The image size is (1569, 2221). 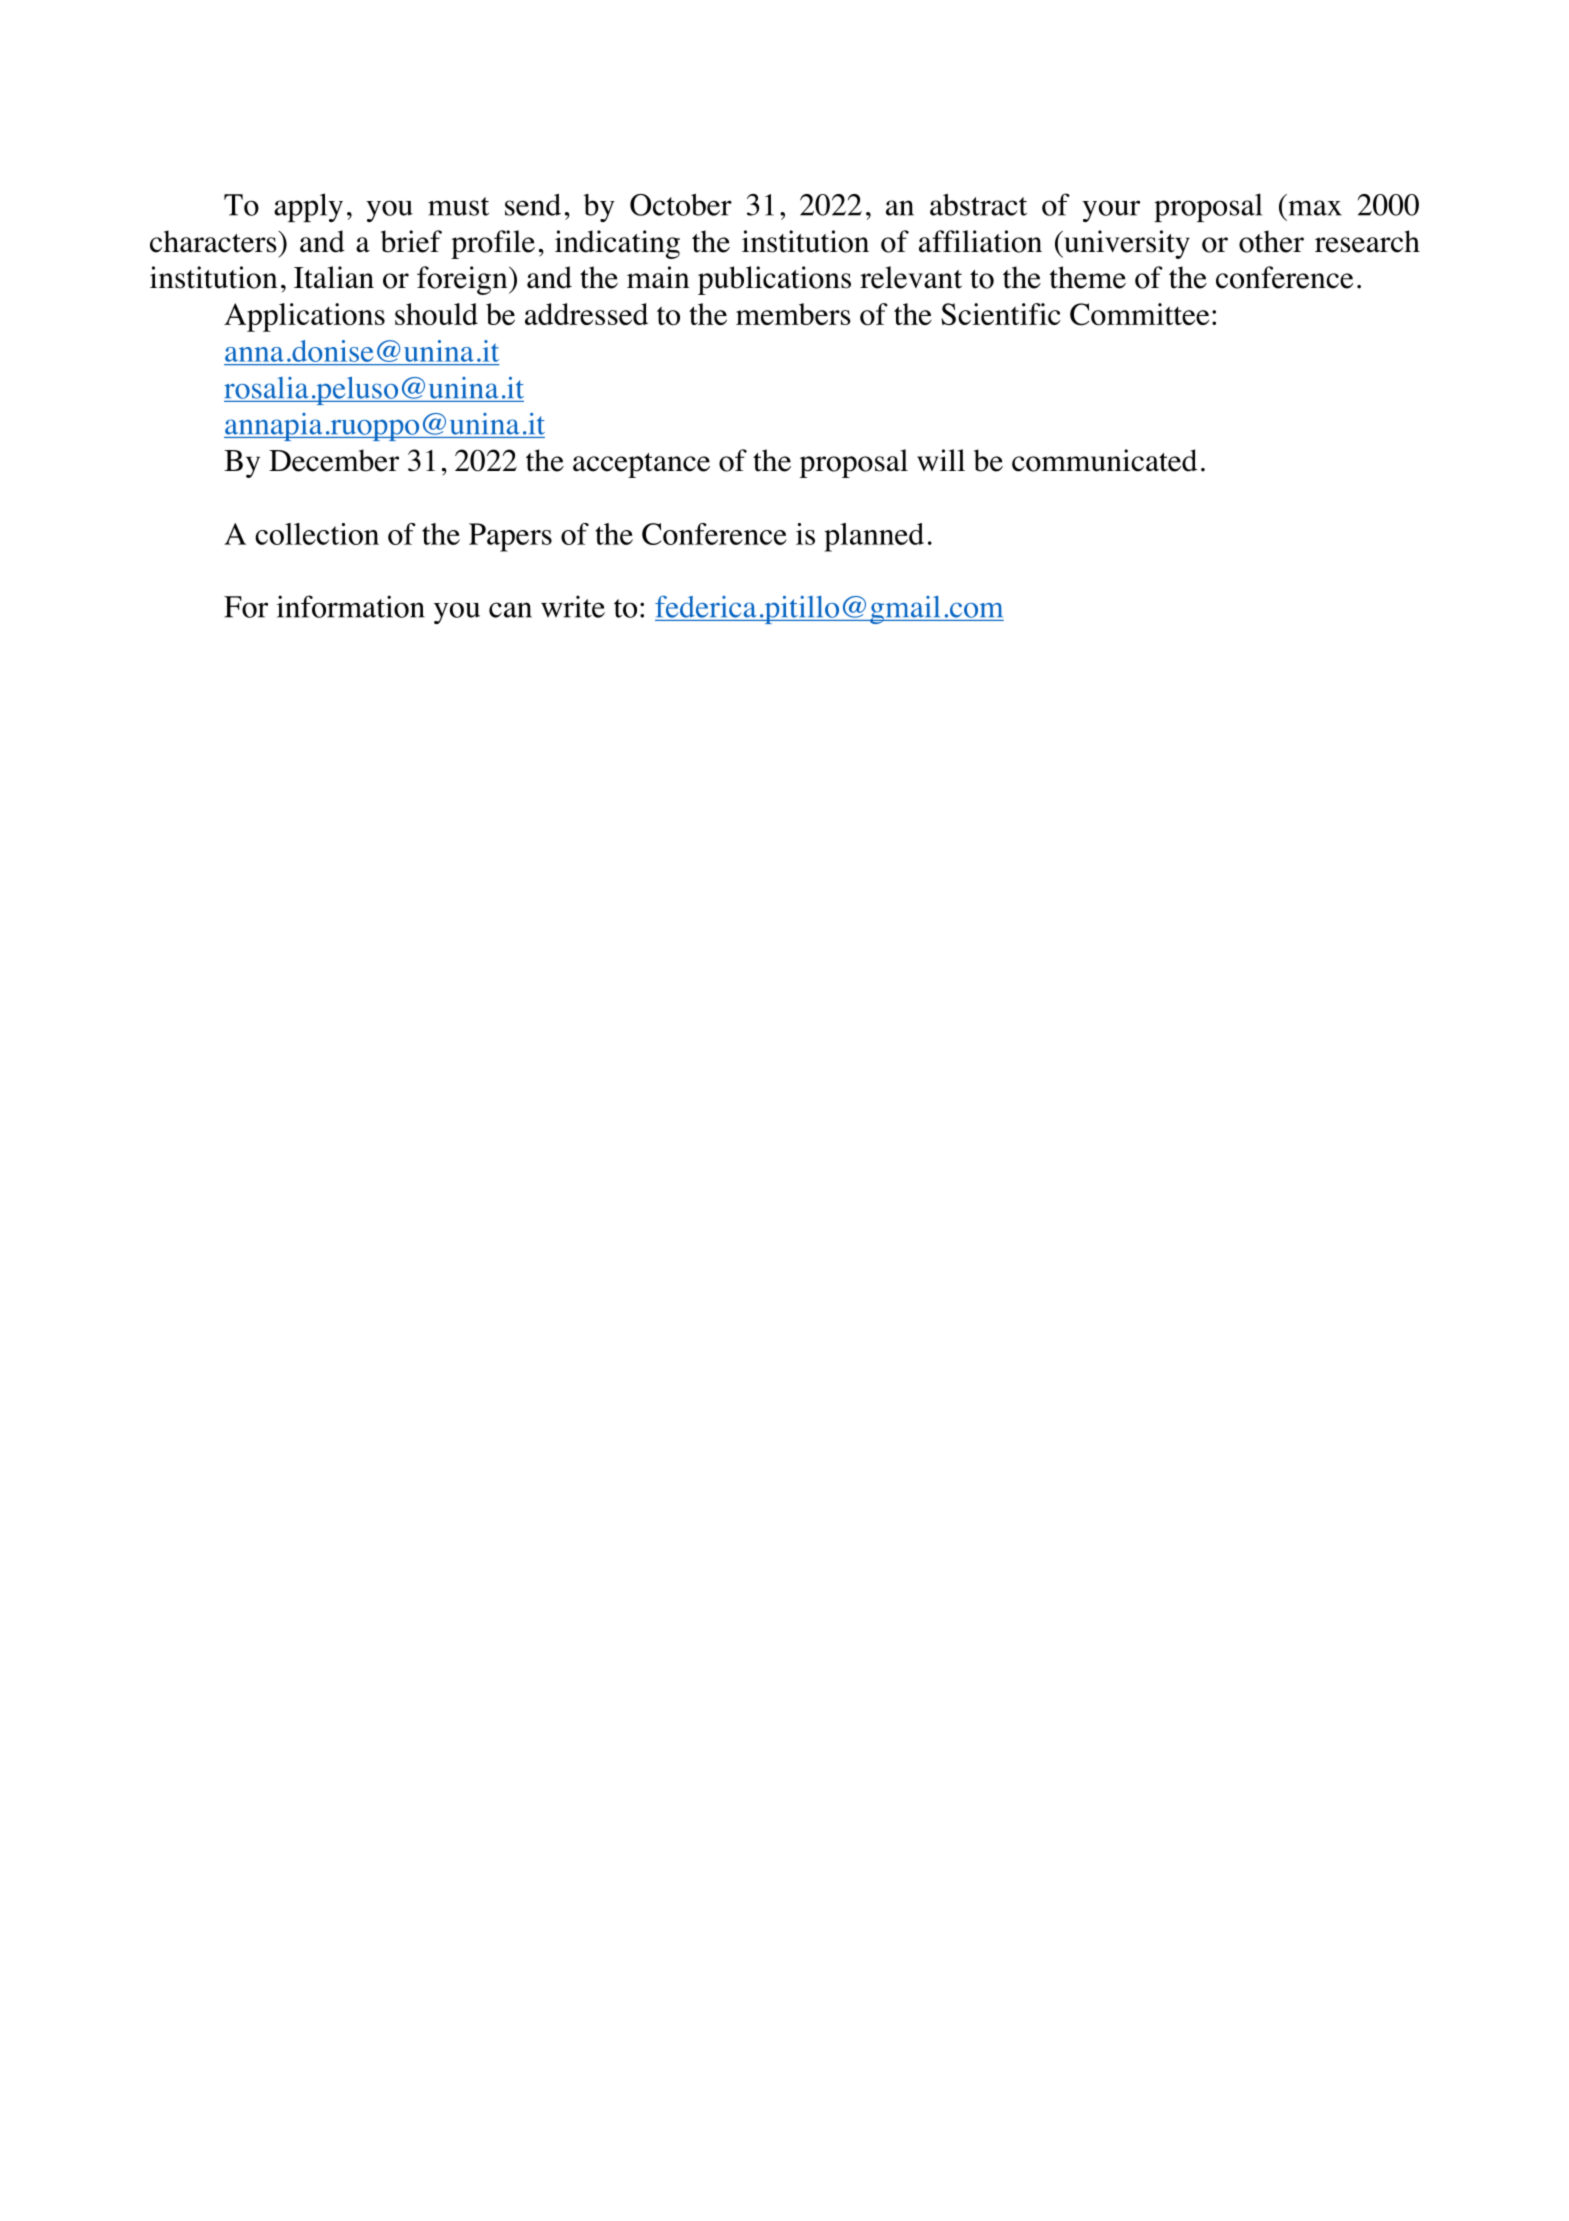 I want to click on apply, so click(x=308, y=207).
